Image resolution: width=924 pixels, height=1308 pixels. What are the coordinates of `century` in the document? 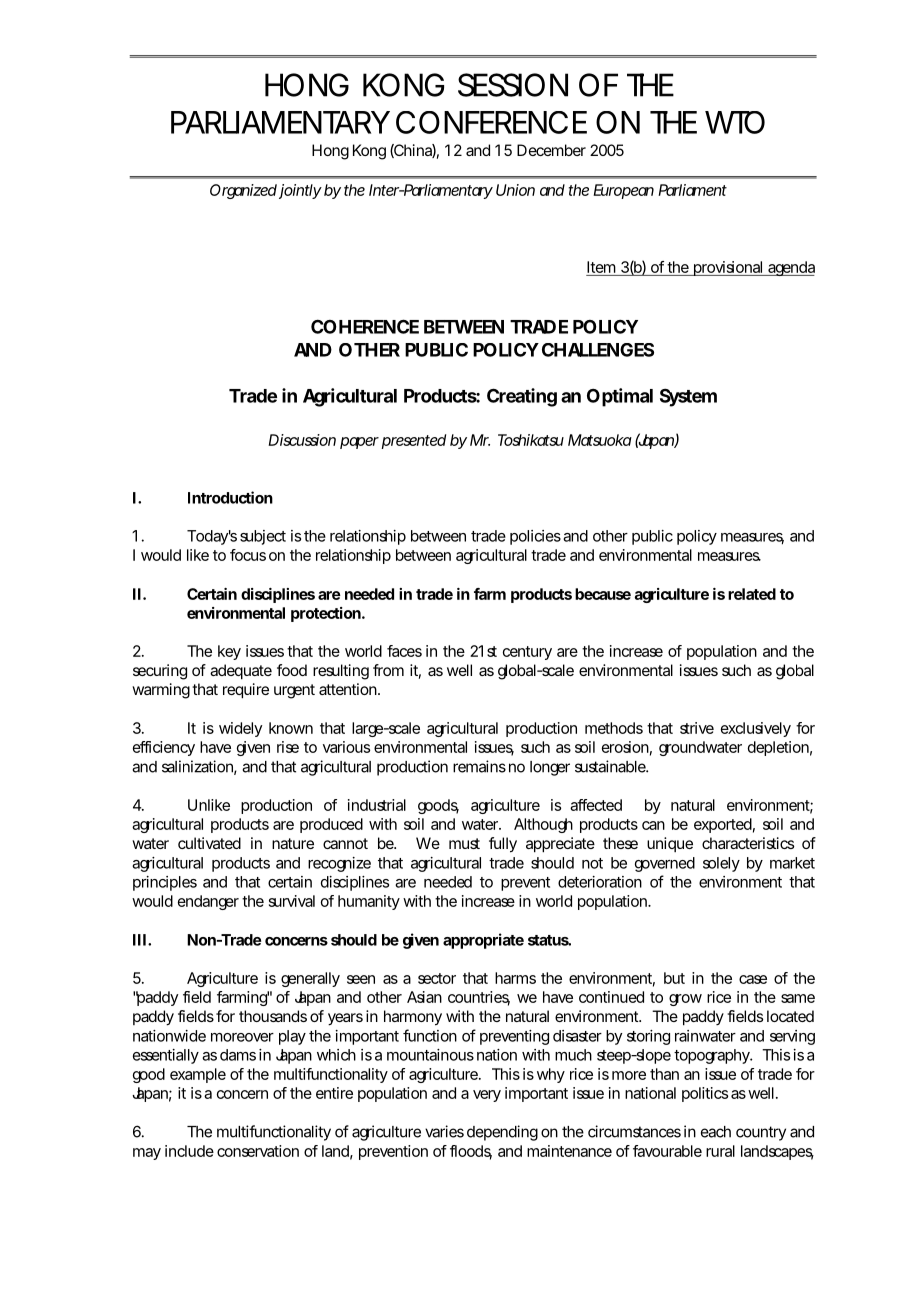 It's located at (527, 653).
